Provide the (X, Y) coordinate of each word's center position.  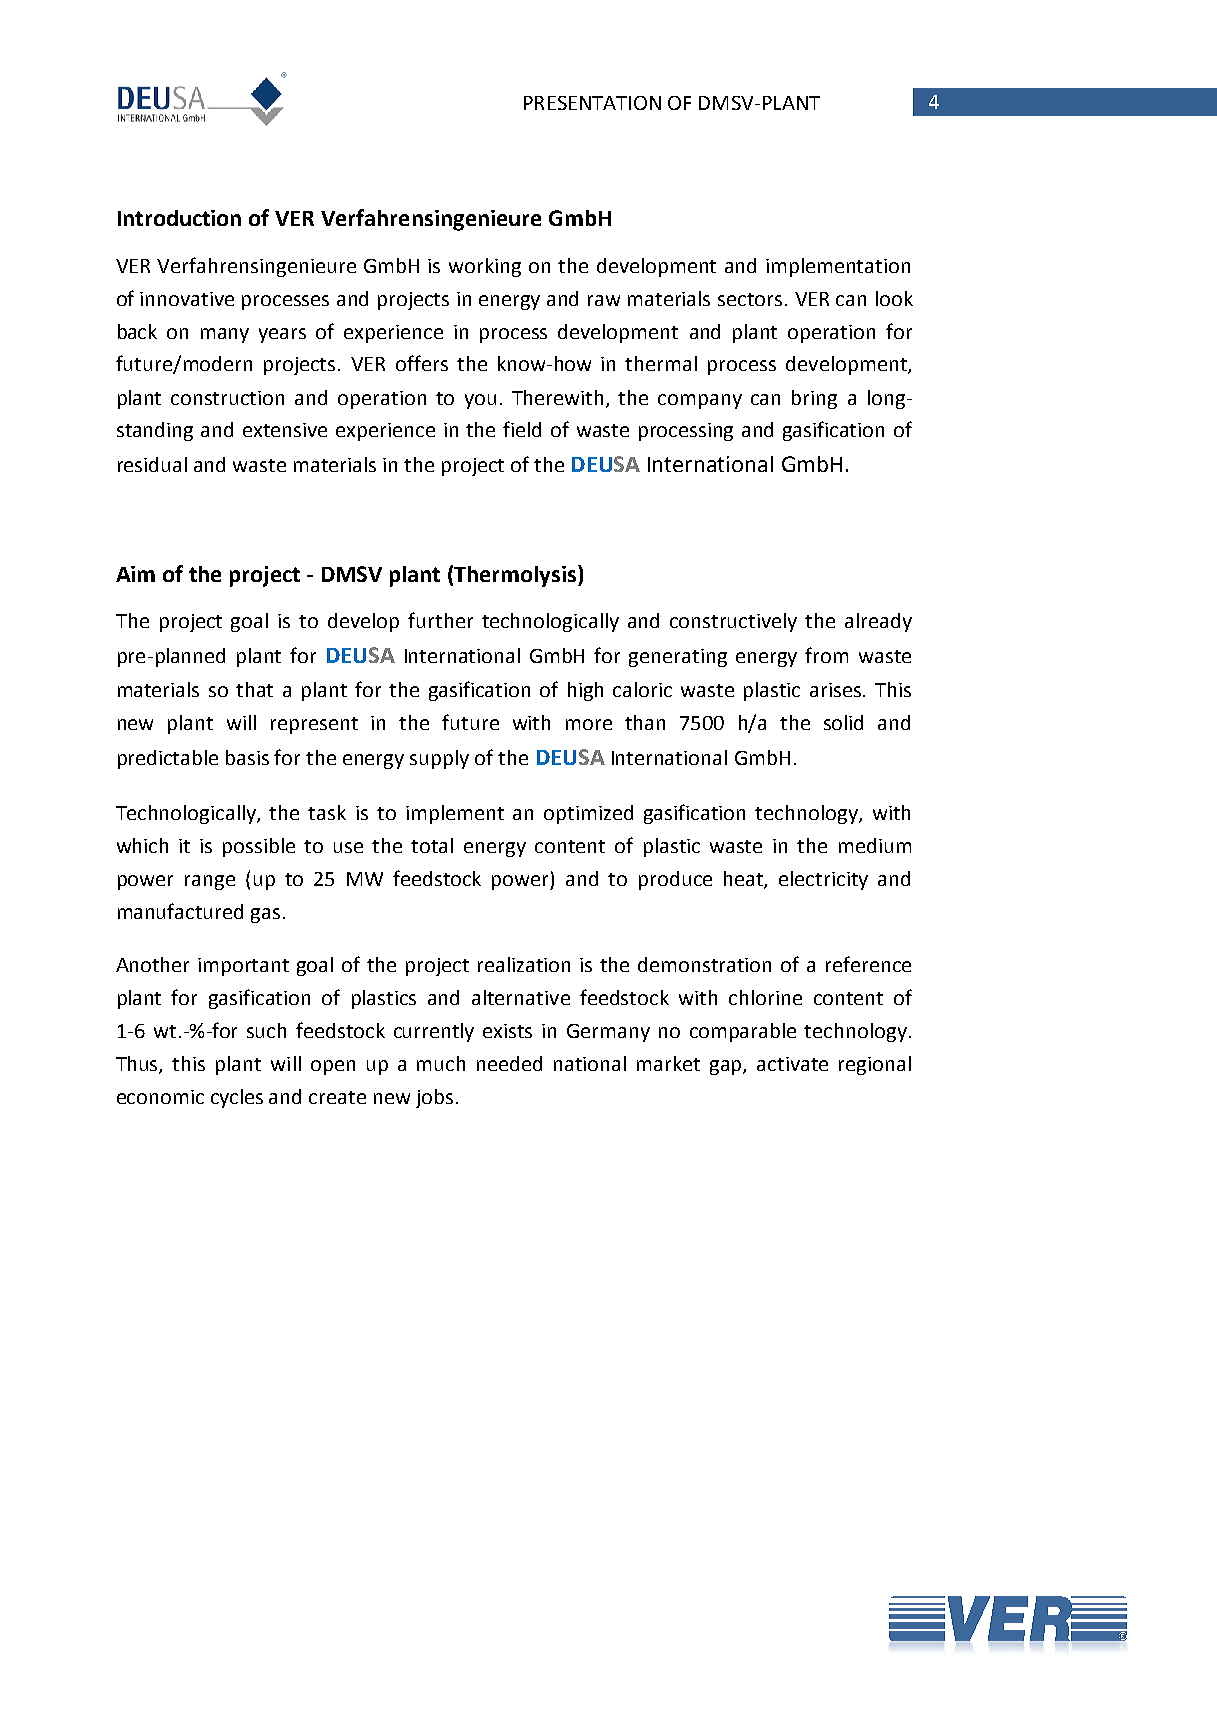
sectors (750, 299)
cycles (237, 1098)
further (440, 620)
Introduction (179, 218)
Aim (135, 574)
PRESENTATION (592, 103)
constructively (733, 622)
